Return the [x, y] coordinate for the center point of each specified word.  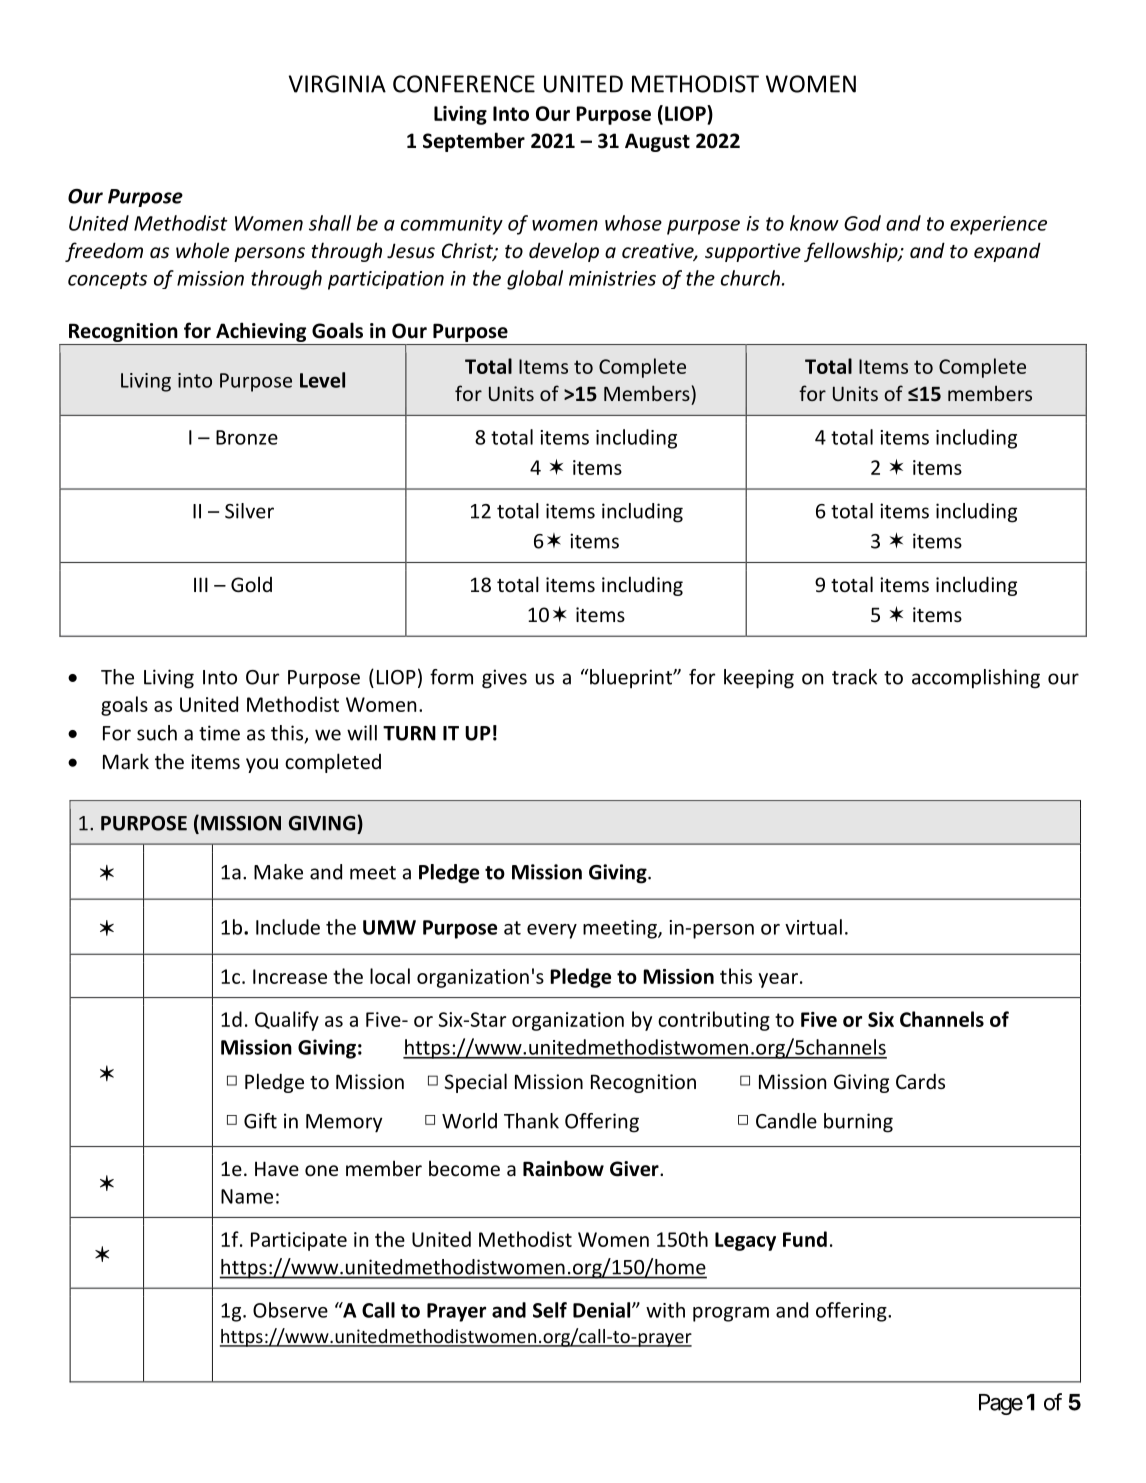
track [854, 677]
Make [278, 872]
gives [504, 679]
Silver [249, 511]
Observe [290, 1310]
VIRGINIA [337, 84]
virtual [813, 927]
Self [550, 1310]
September [474, 142]
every [552, 931]
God [862, 223]
